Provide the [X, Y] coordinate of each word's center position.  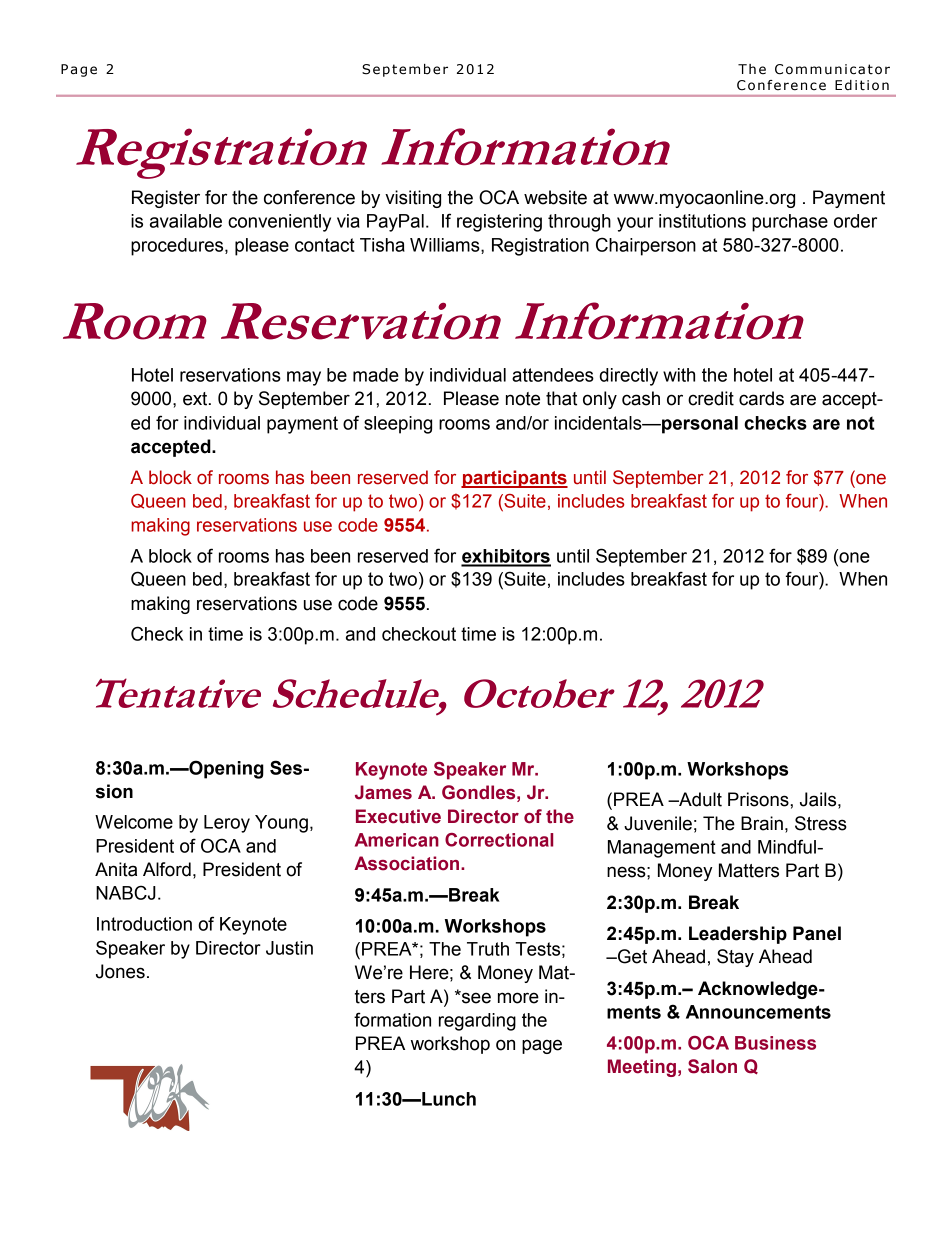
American [397, 840]
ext [196, 399]
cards [761, 398]
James [383, 792]
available [186, 221]
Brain [762, 823]
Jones [120, 971]
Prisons [759, 799]
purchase [790, 223]
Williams [446, 246]
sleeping [398, 425]
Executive [398, 816]
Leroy [227, 824]
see [475, 997]
